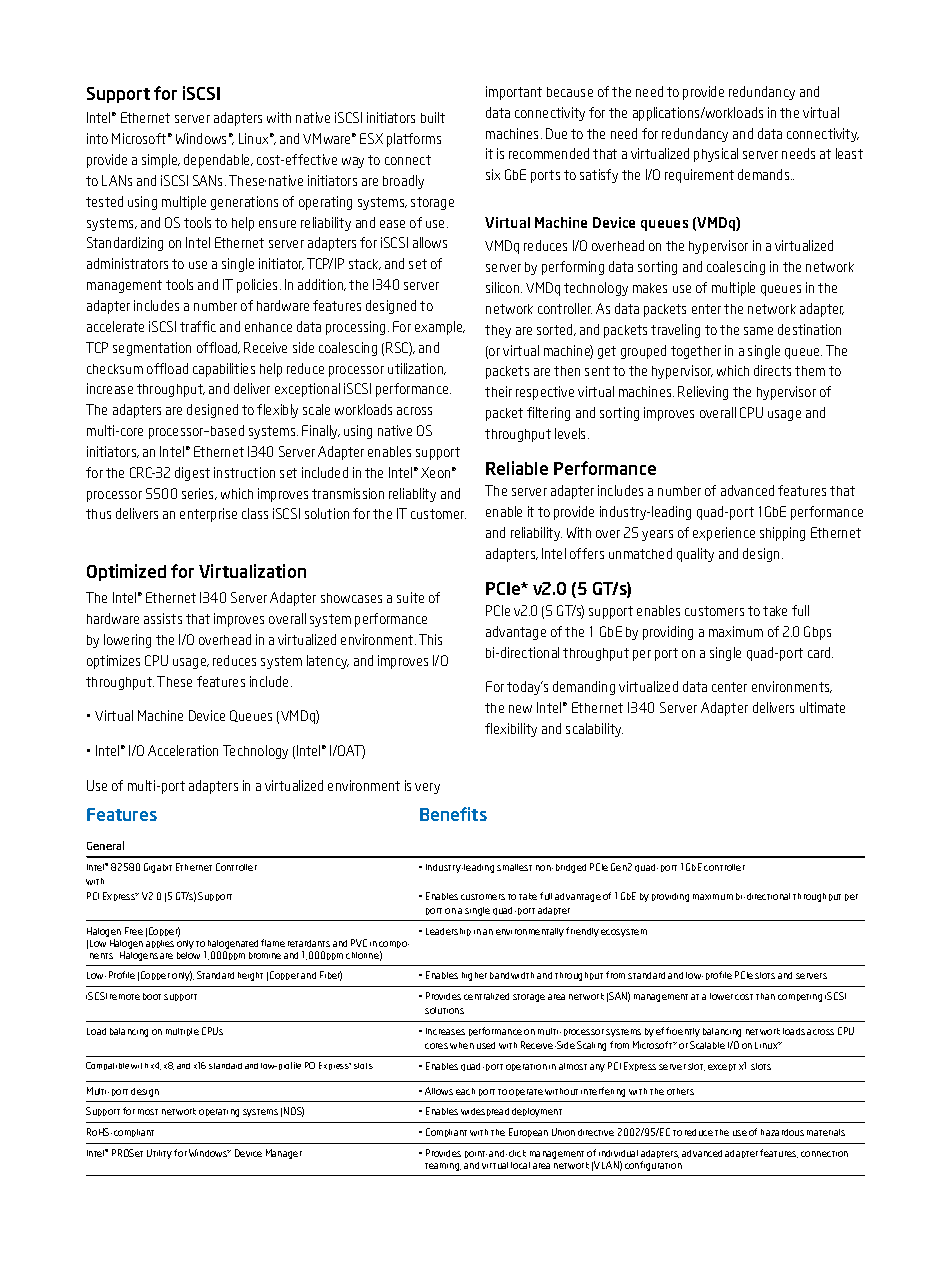 The height and width of the page is (1270, 952). What do you see at coordinates (430, 639) in the page?
I see `This` at bounding box center [430, 639].
